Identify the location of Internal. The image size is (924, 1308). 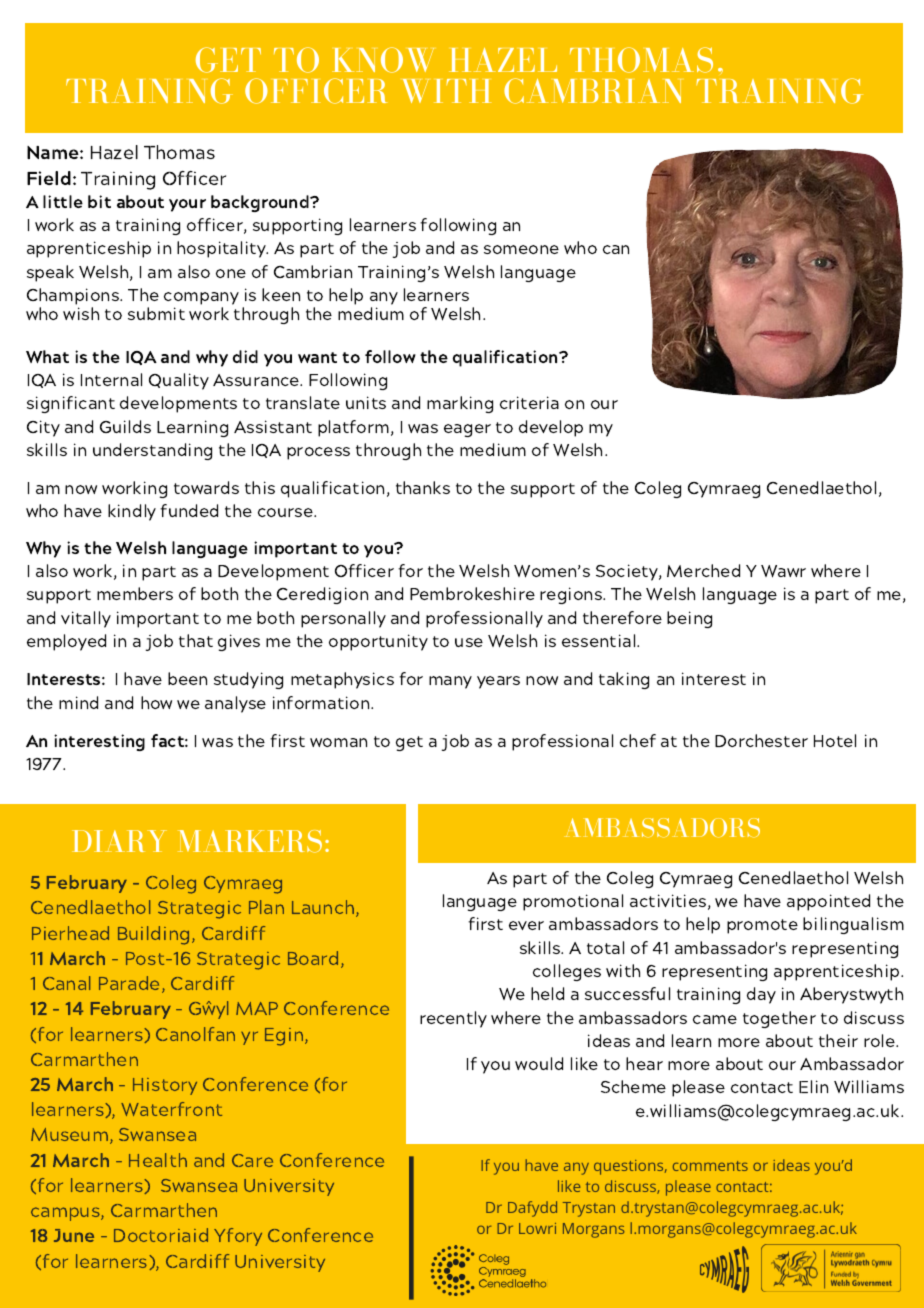
(111, 379).
